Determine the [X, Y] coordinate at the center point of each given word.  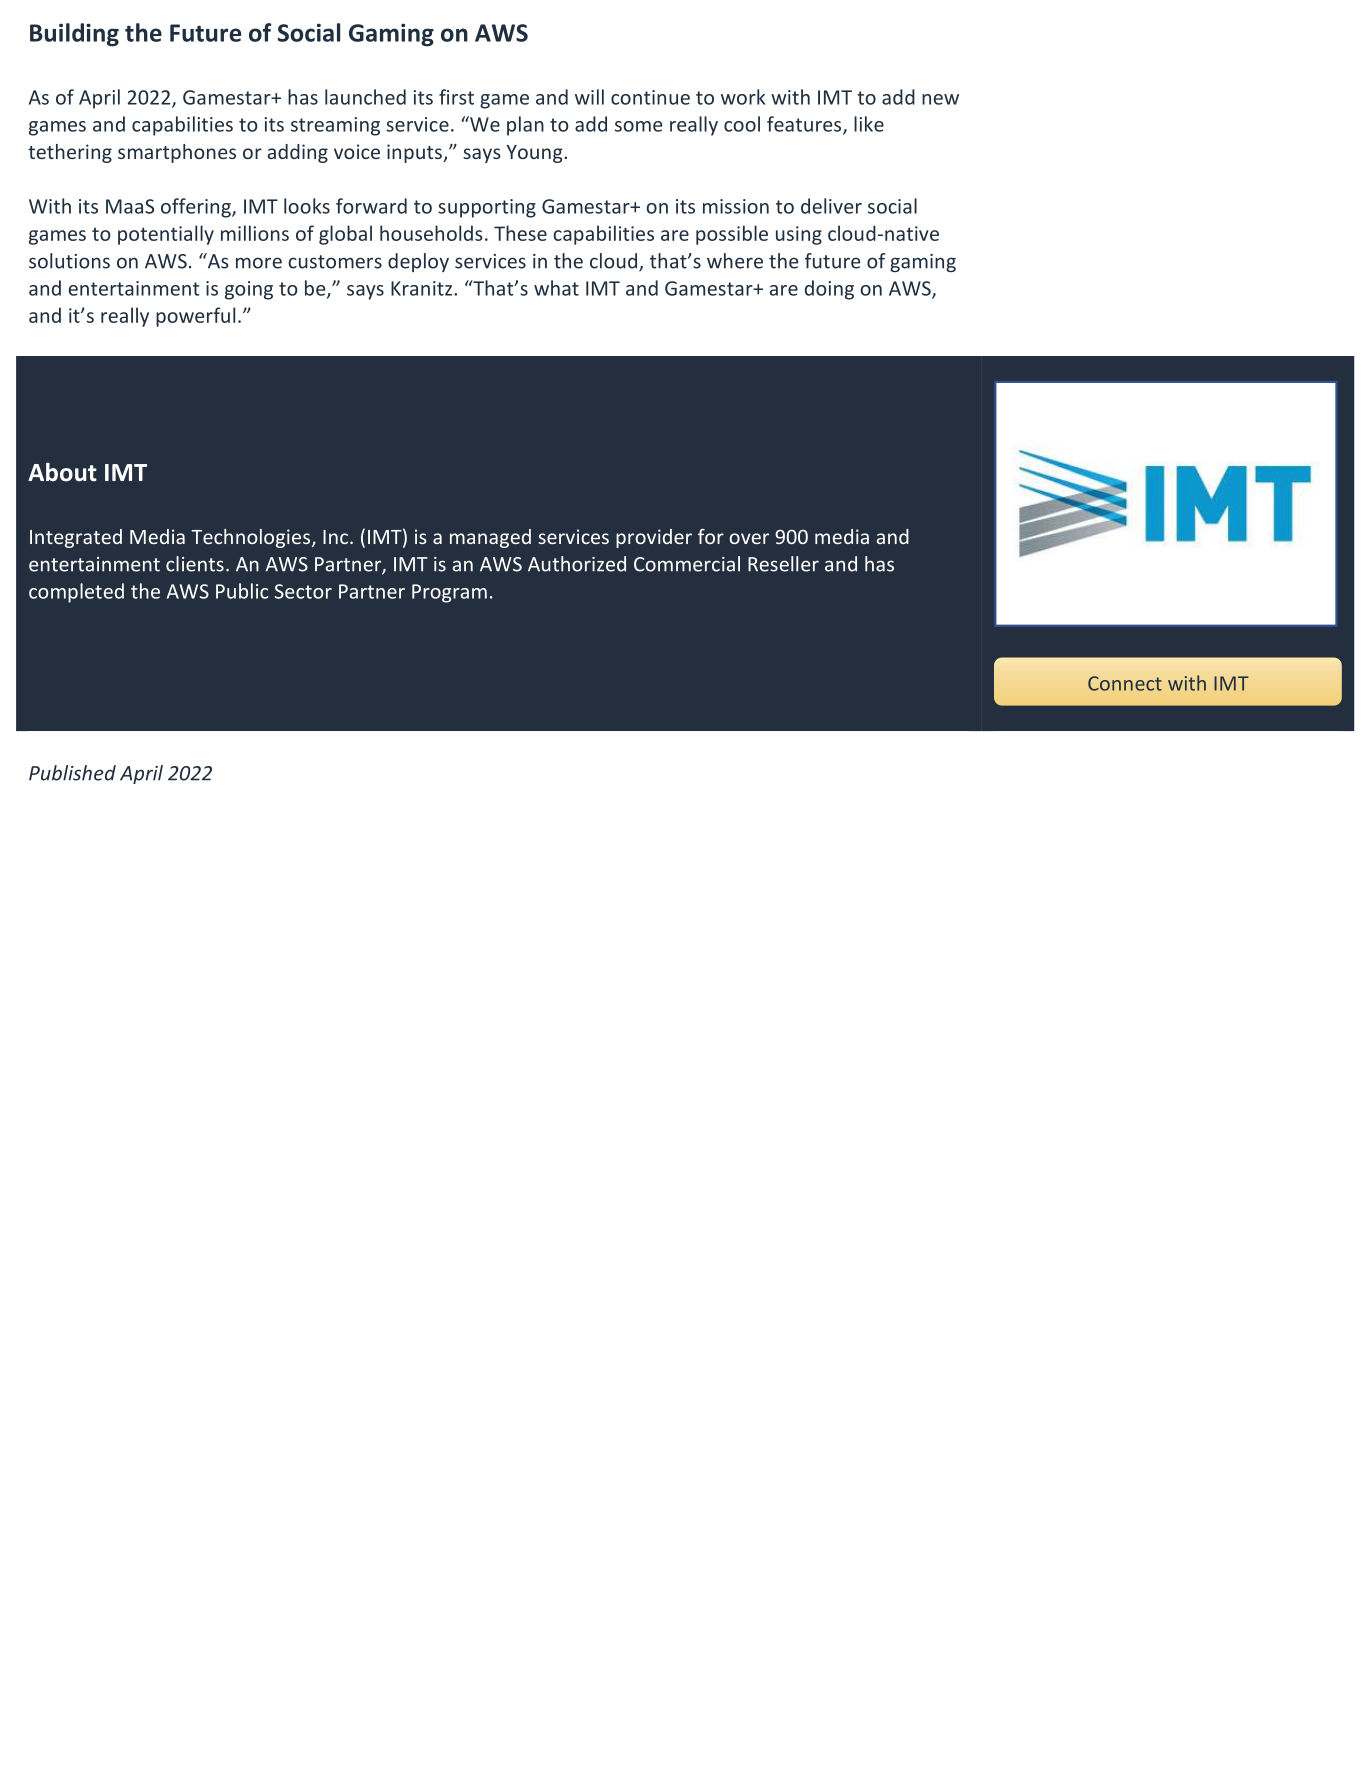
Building [74, 35]
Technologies [252, 538]
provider [654, 538]
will [589, 97]
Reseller [783, 564]
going [249, 290]
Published [72, 773]
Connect [1125, 683]
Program [449, 593]
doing [829, 290]
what [556, 288]
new [940, 99]
